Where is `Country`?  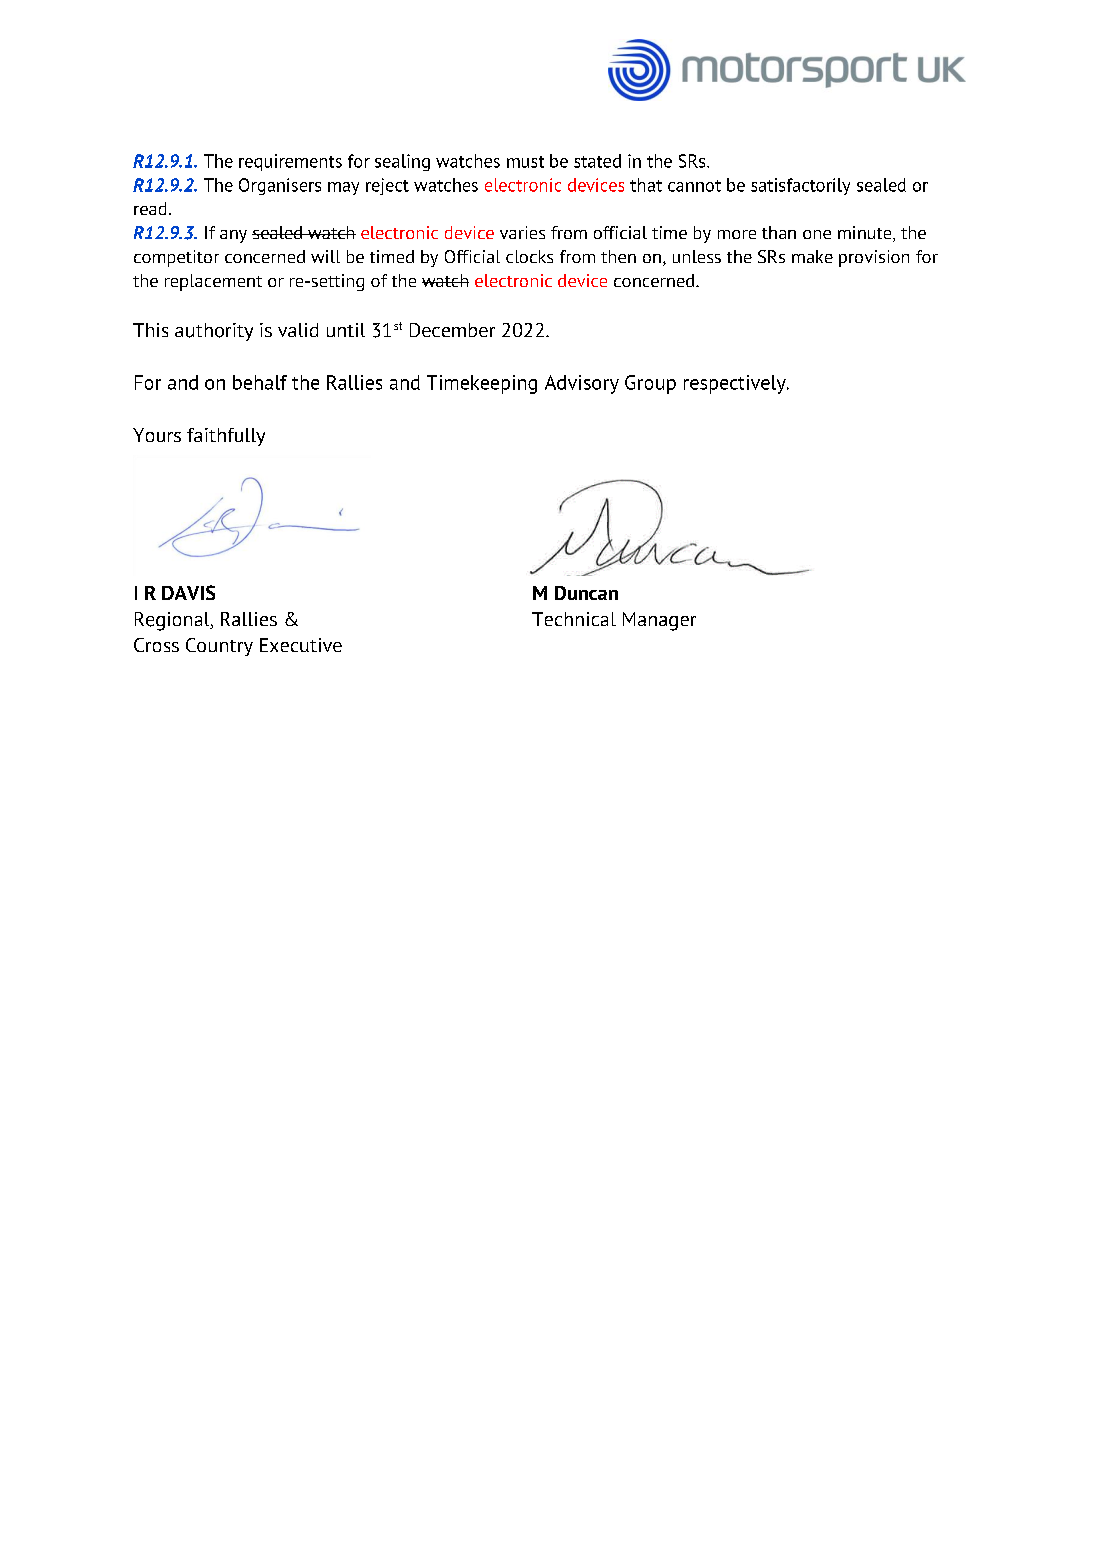 Country is located at coordinates (219, 647).
